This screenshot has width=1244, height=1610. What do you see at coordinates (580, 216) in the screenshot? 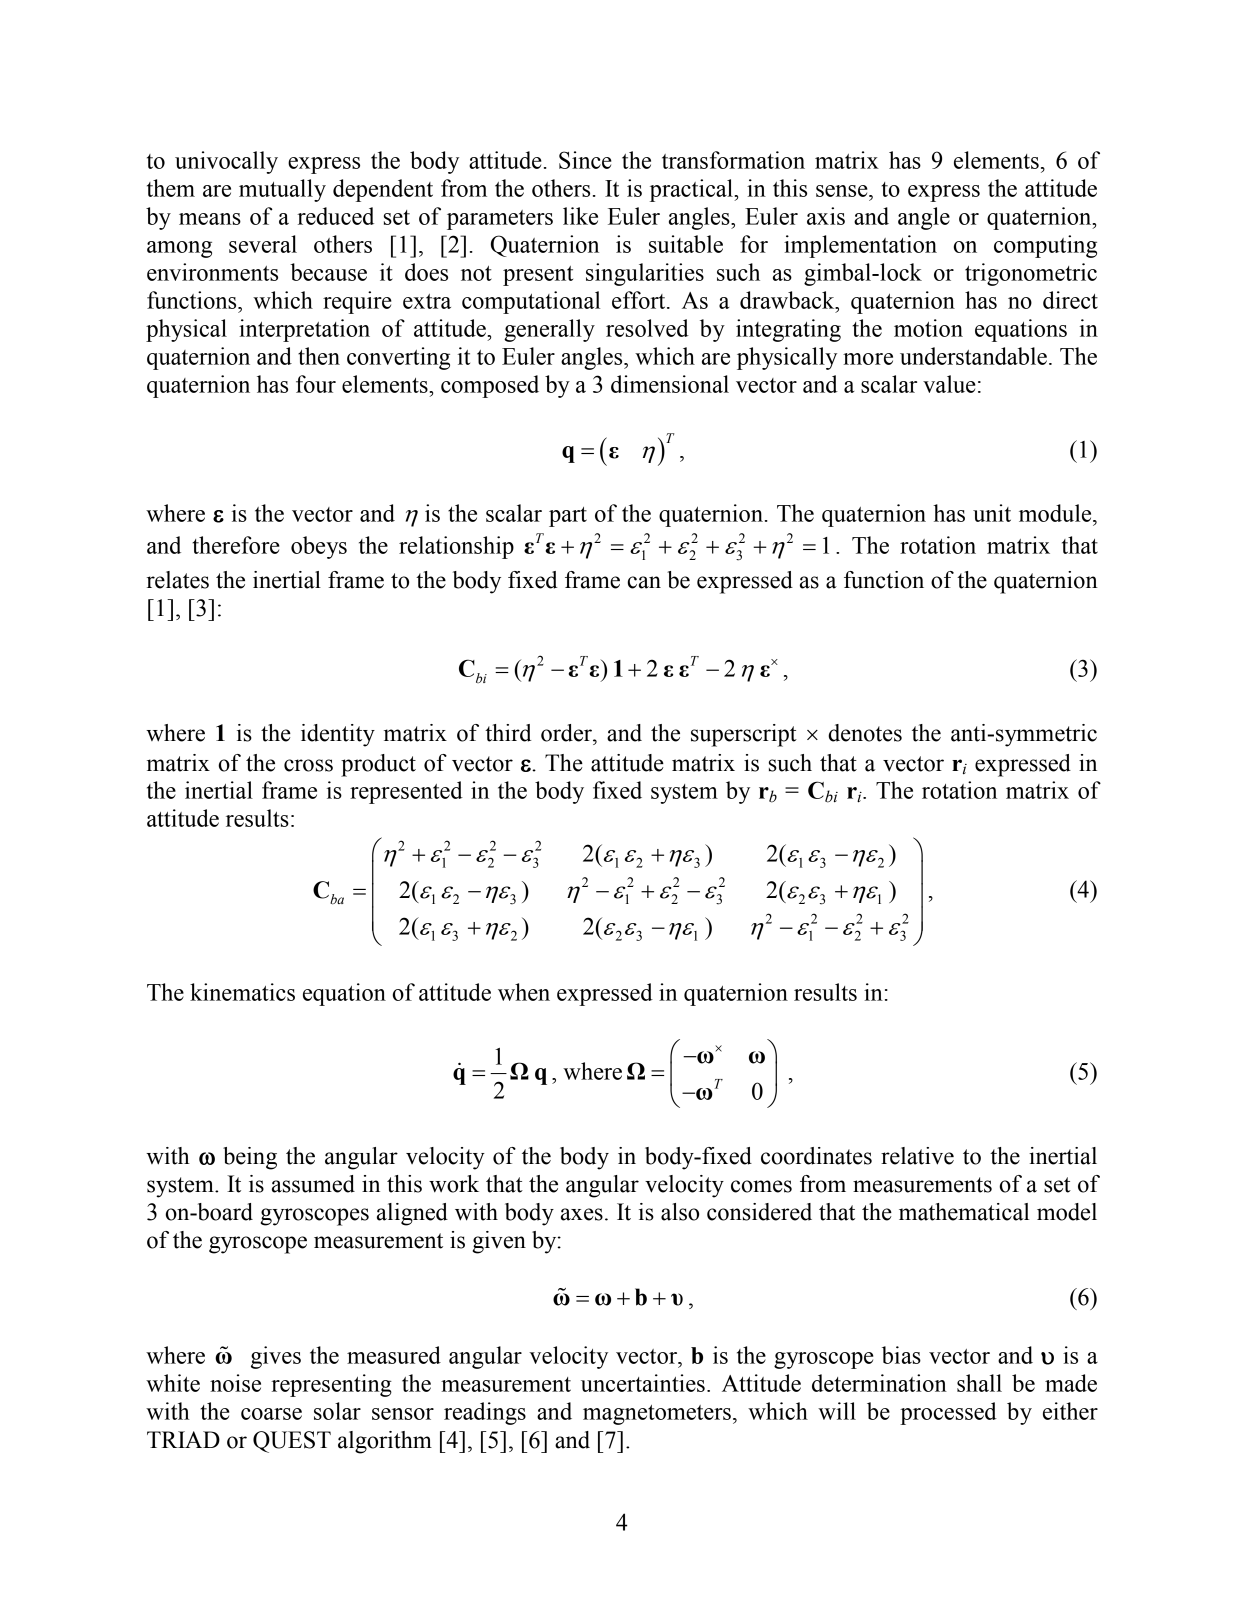
I see `like` at bounding box center [580, 216].
